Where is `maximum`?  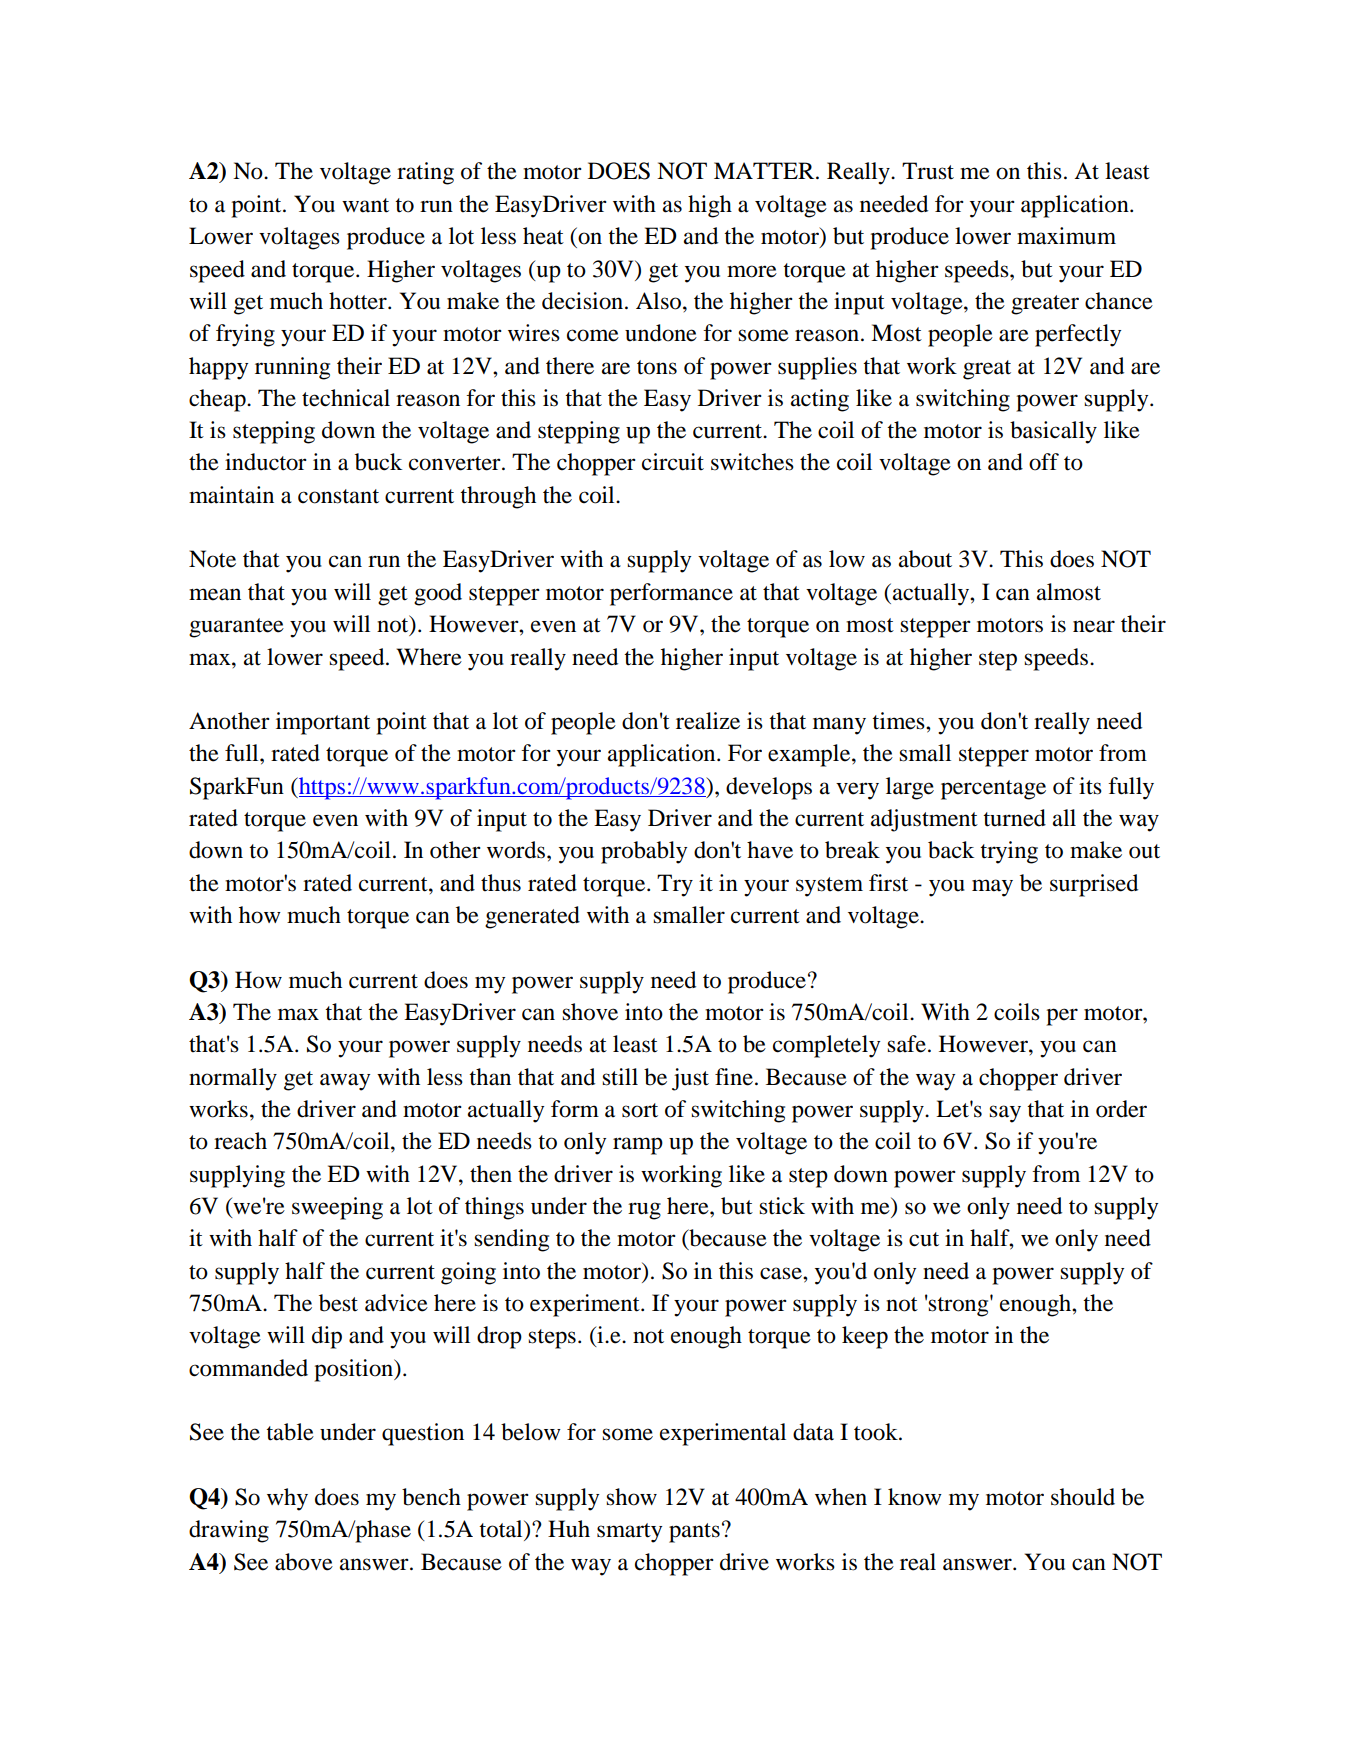 maximum is located at coordinates (1066, 236).
